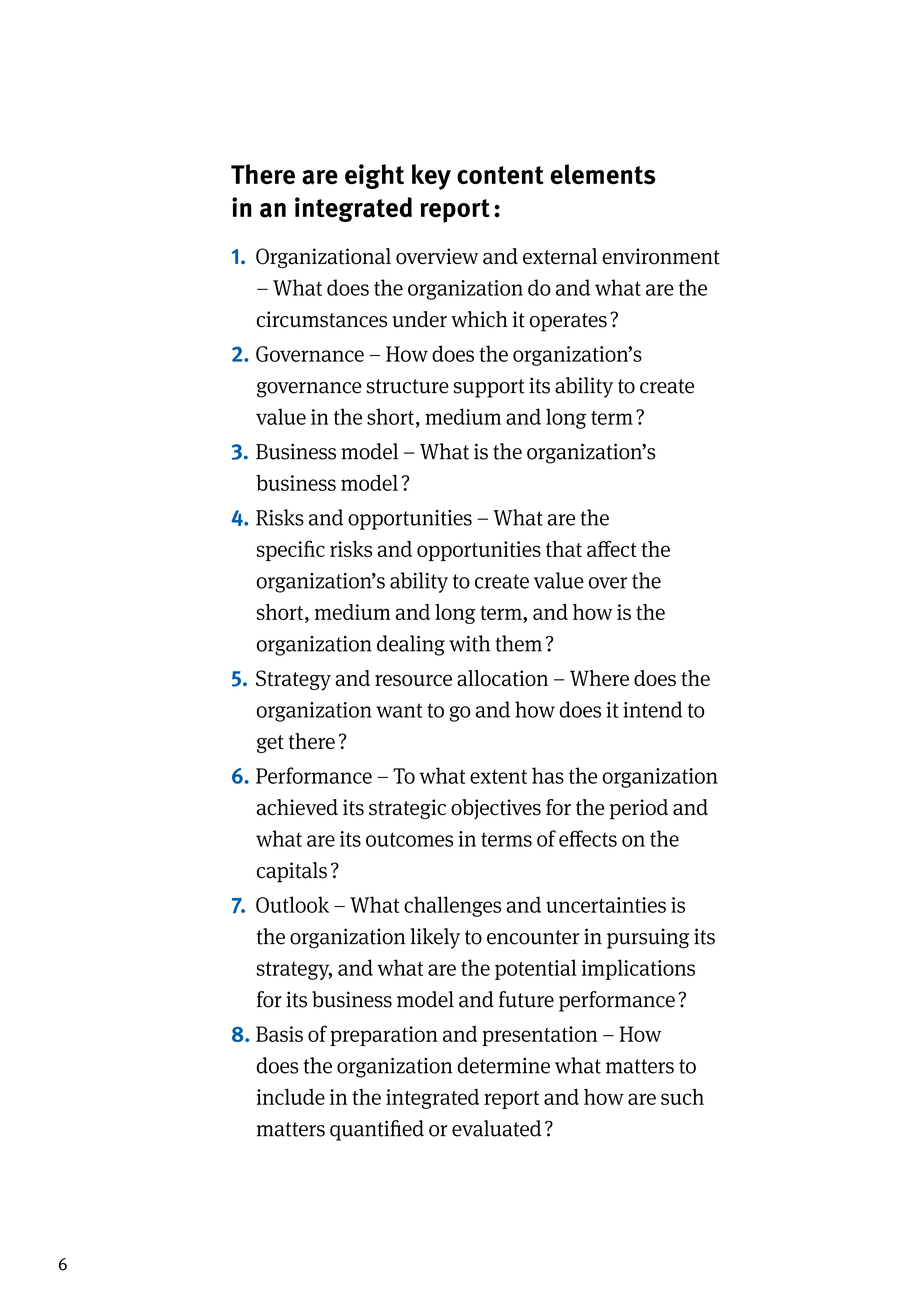 The width and height of the screenshot is (924, 1311). What do you see at coordinates (603, 174) in the screenshot?
I see `elements` at bounding box center [603, 174].
